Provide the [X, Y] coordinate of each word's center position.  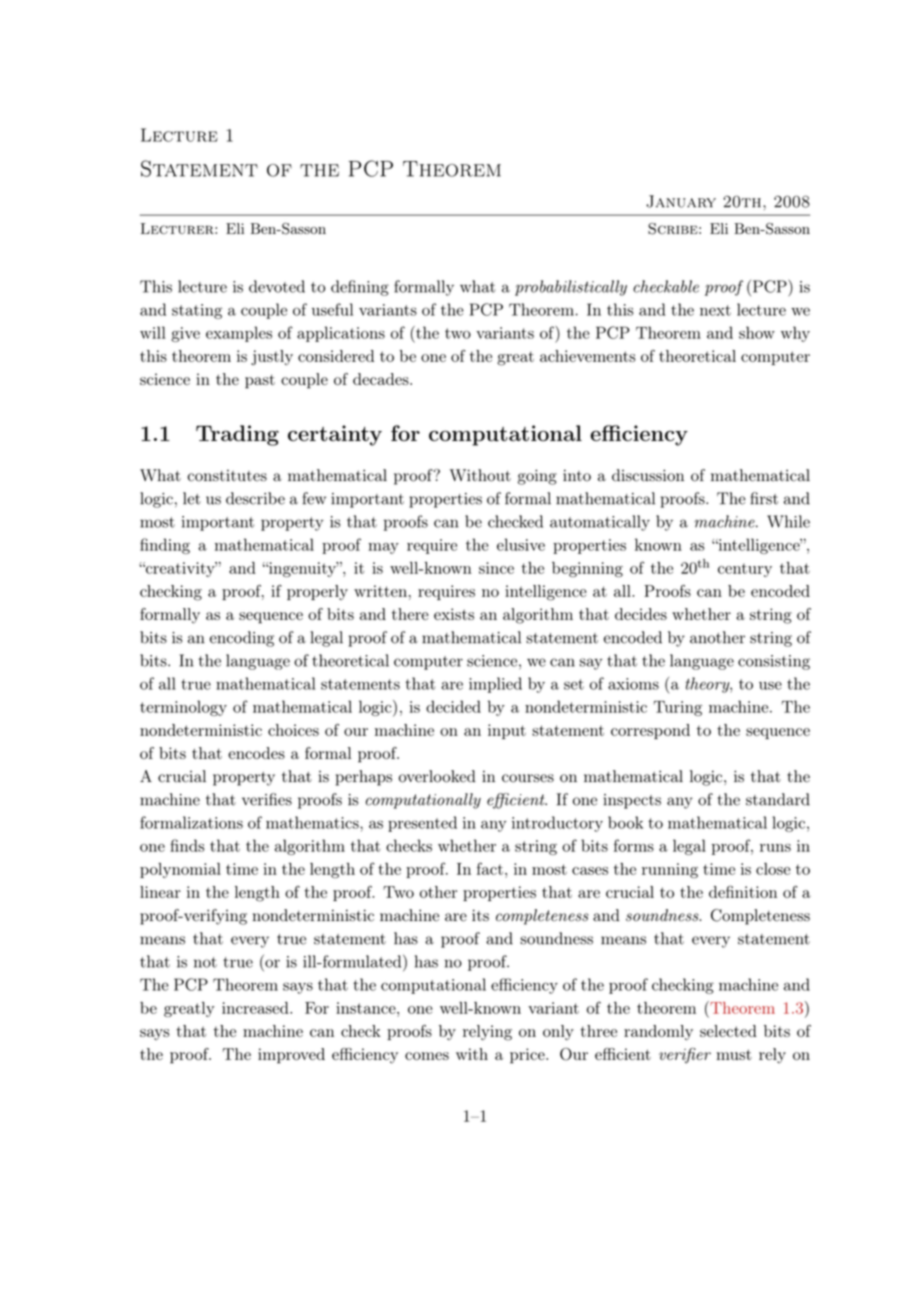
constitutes [227, 476]
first [764, 498]
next [715, 310]
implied [495, 685]
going [537, 477]
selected [728, 1031]
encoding [242, 639]
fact [490, 868]
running [670, 870]
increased [256, 1008]
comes [427, 1056]
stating [197, 311]
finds [187, 845]
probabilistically [571, 288]
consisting [774, 662]
